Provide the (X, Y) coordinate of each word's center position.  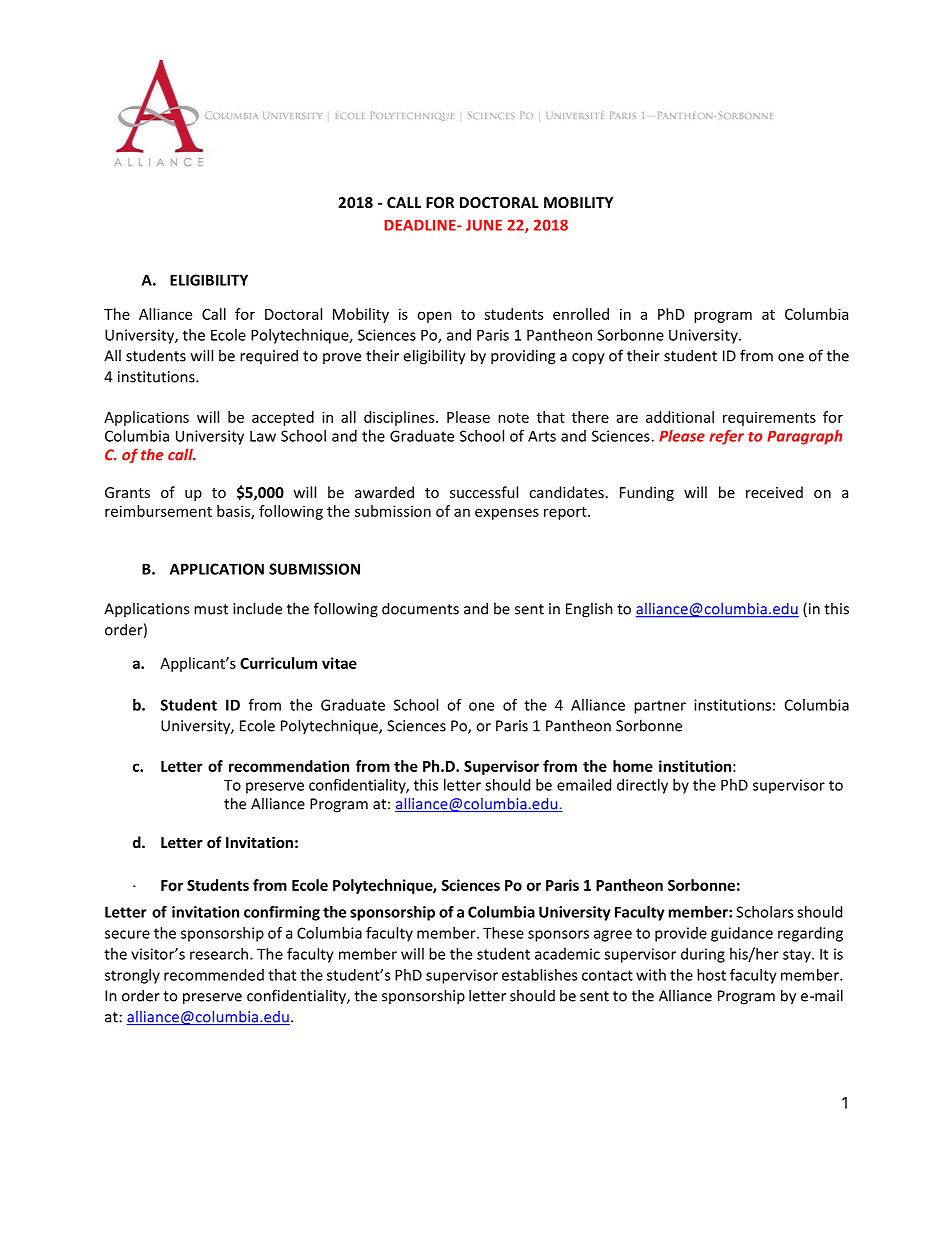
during (703, 955)
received (774, 492)
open (434, 317)
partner (660, 707)
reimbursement (158, 511)
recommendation (289, 766)
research (219, 954)
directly (642, 786)
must (211, 609)
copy (588, 359)
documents (420, 608)
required (269, 356)
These (503, 933)
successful (484, 492)
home (633, 766)
